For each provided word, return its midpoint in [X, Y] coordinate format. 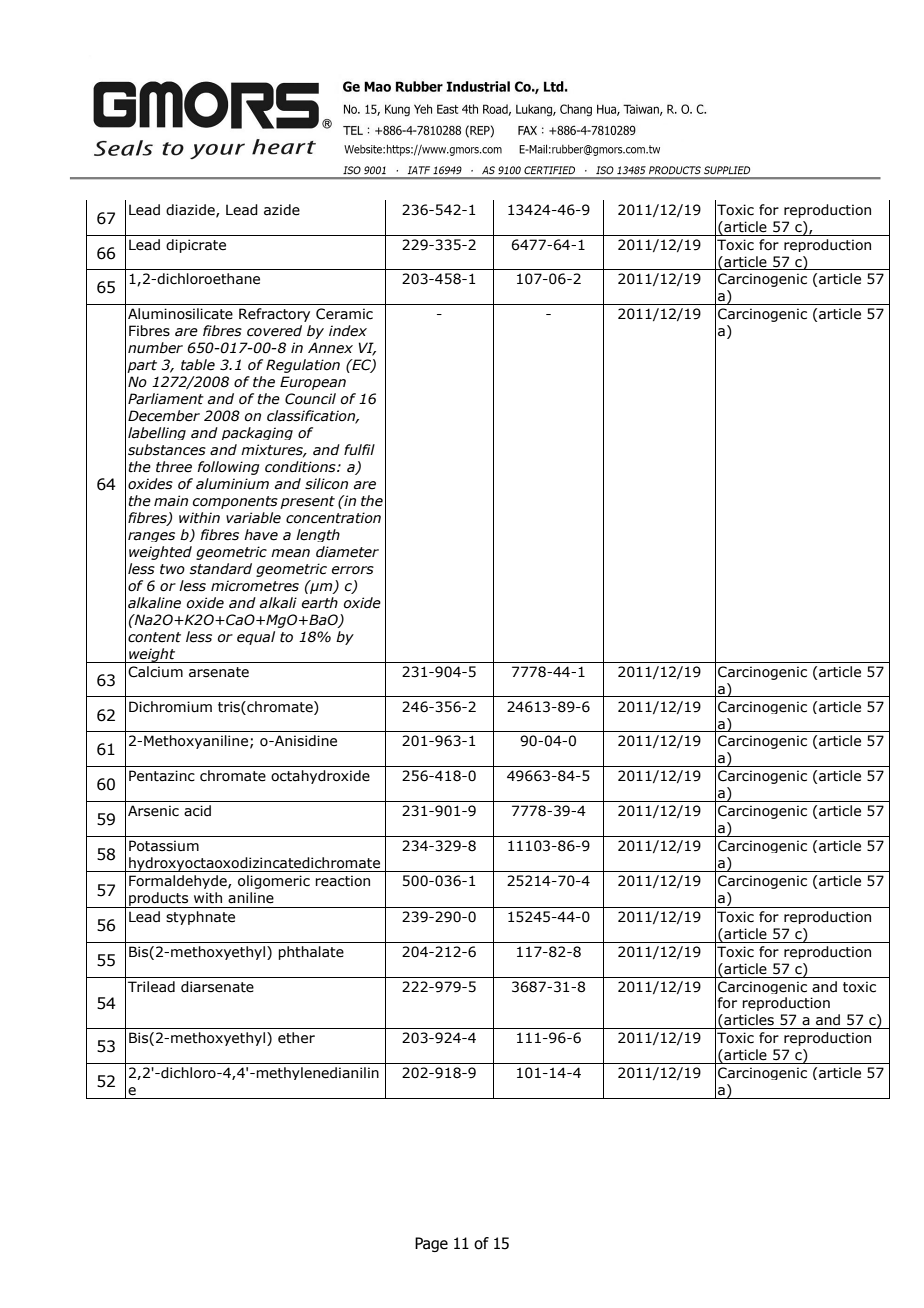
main [171, 500]
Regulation [303, 366]
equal [256, 638]
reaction [342, 881]
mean [290, 553]
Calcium [155, 672]
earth [320, 603]
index [348, 331]
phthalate [311, 953]
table [198, 365]
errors [353, 570]
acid [197, 811]
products [159, 900]
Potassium [164, 846]
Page [431, 1244]
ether [296, 1038]
